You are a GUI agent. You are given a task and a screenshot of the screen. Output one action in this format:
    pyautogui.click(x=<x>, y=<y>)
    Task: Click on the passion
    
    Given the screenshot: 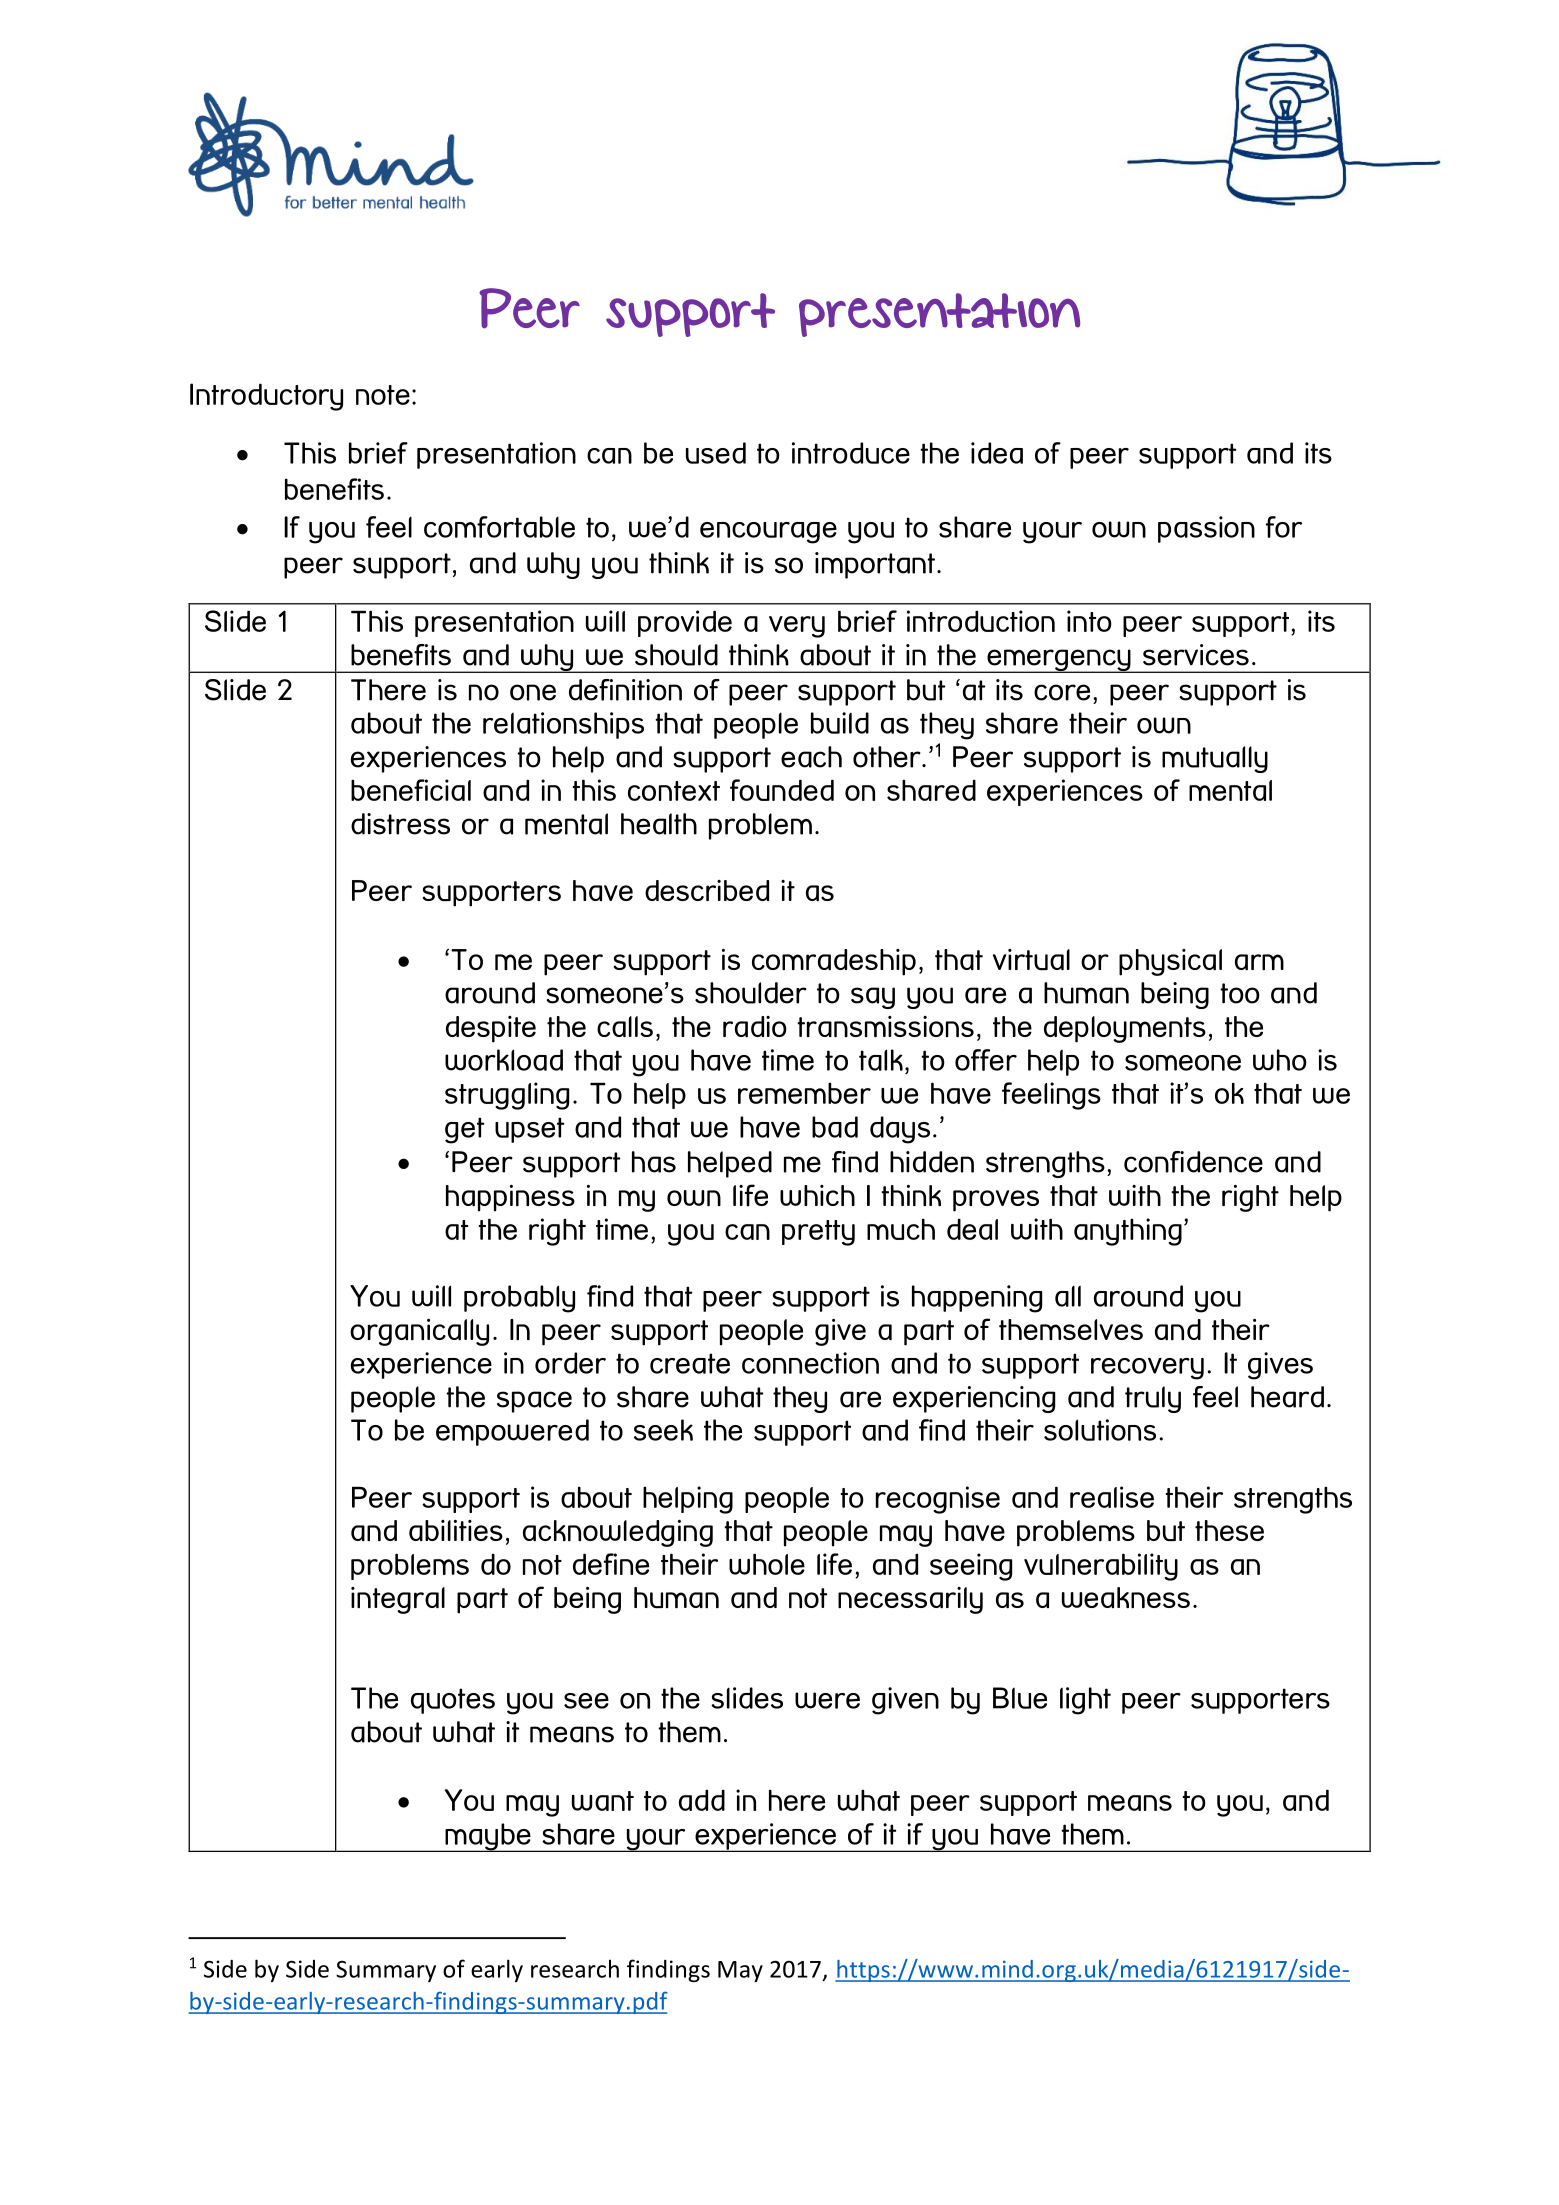 What is the action you would take?
    pyautogui.click(x=1206, y=529)
